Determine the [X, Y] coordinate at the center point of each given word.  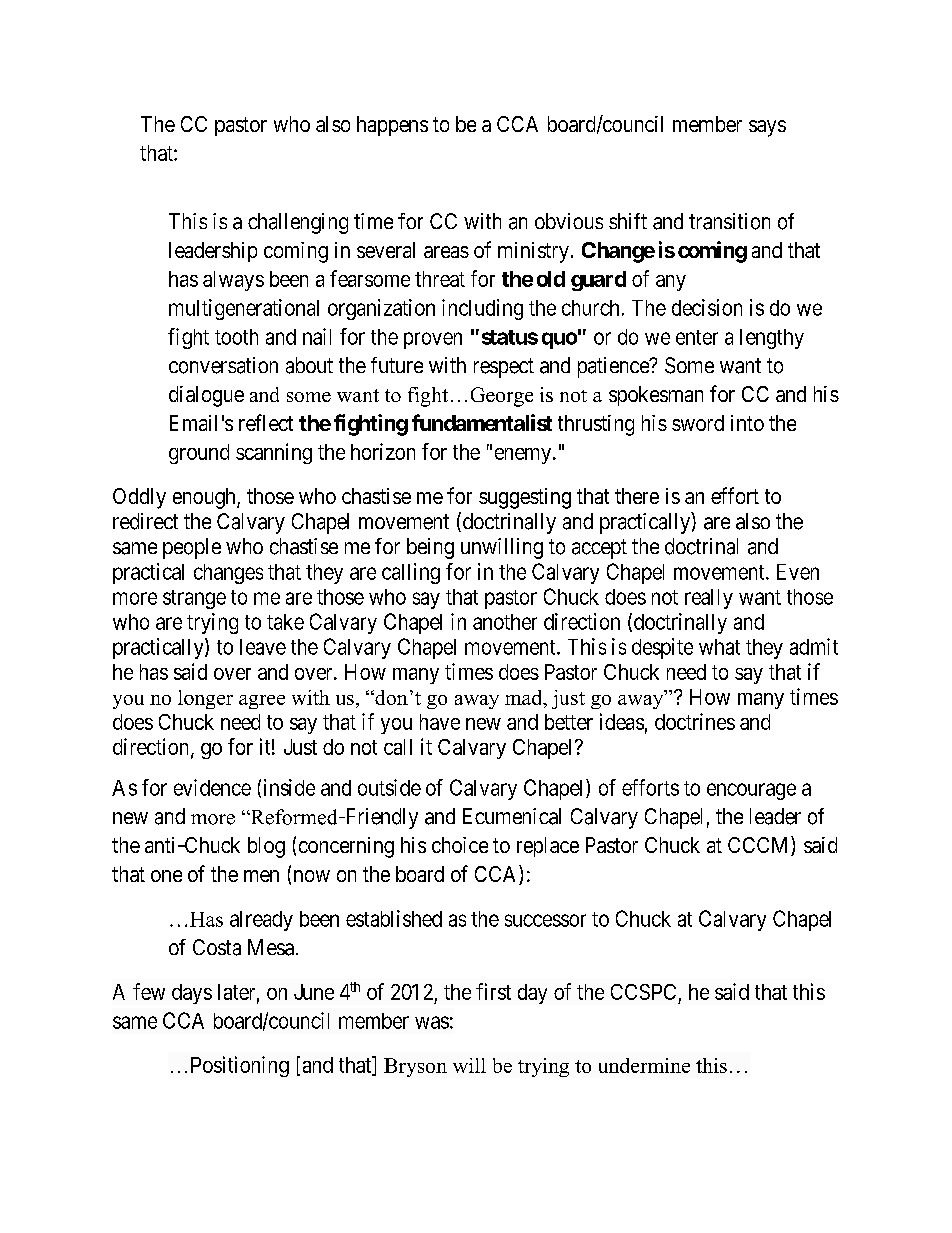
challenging [298, 223]
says [767, 128]
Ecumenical [512, 816]
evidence [212, 787]
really [709, 599]
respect [504, 368]
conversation [223, 365]
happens [392, 126]
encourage [751, 791]
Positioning [240, 1066]
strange [194, 599]
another [505, 622]
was [432, 1022]
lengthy [772, 339]
